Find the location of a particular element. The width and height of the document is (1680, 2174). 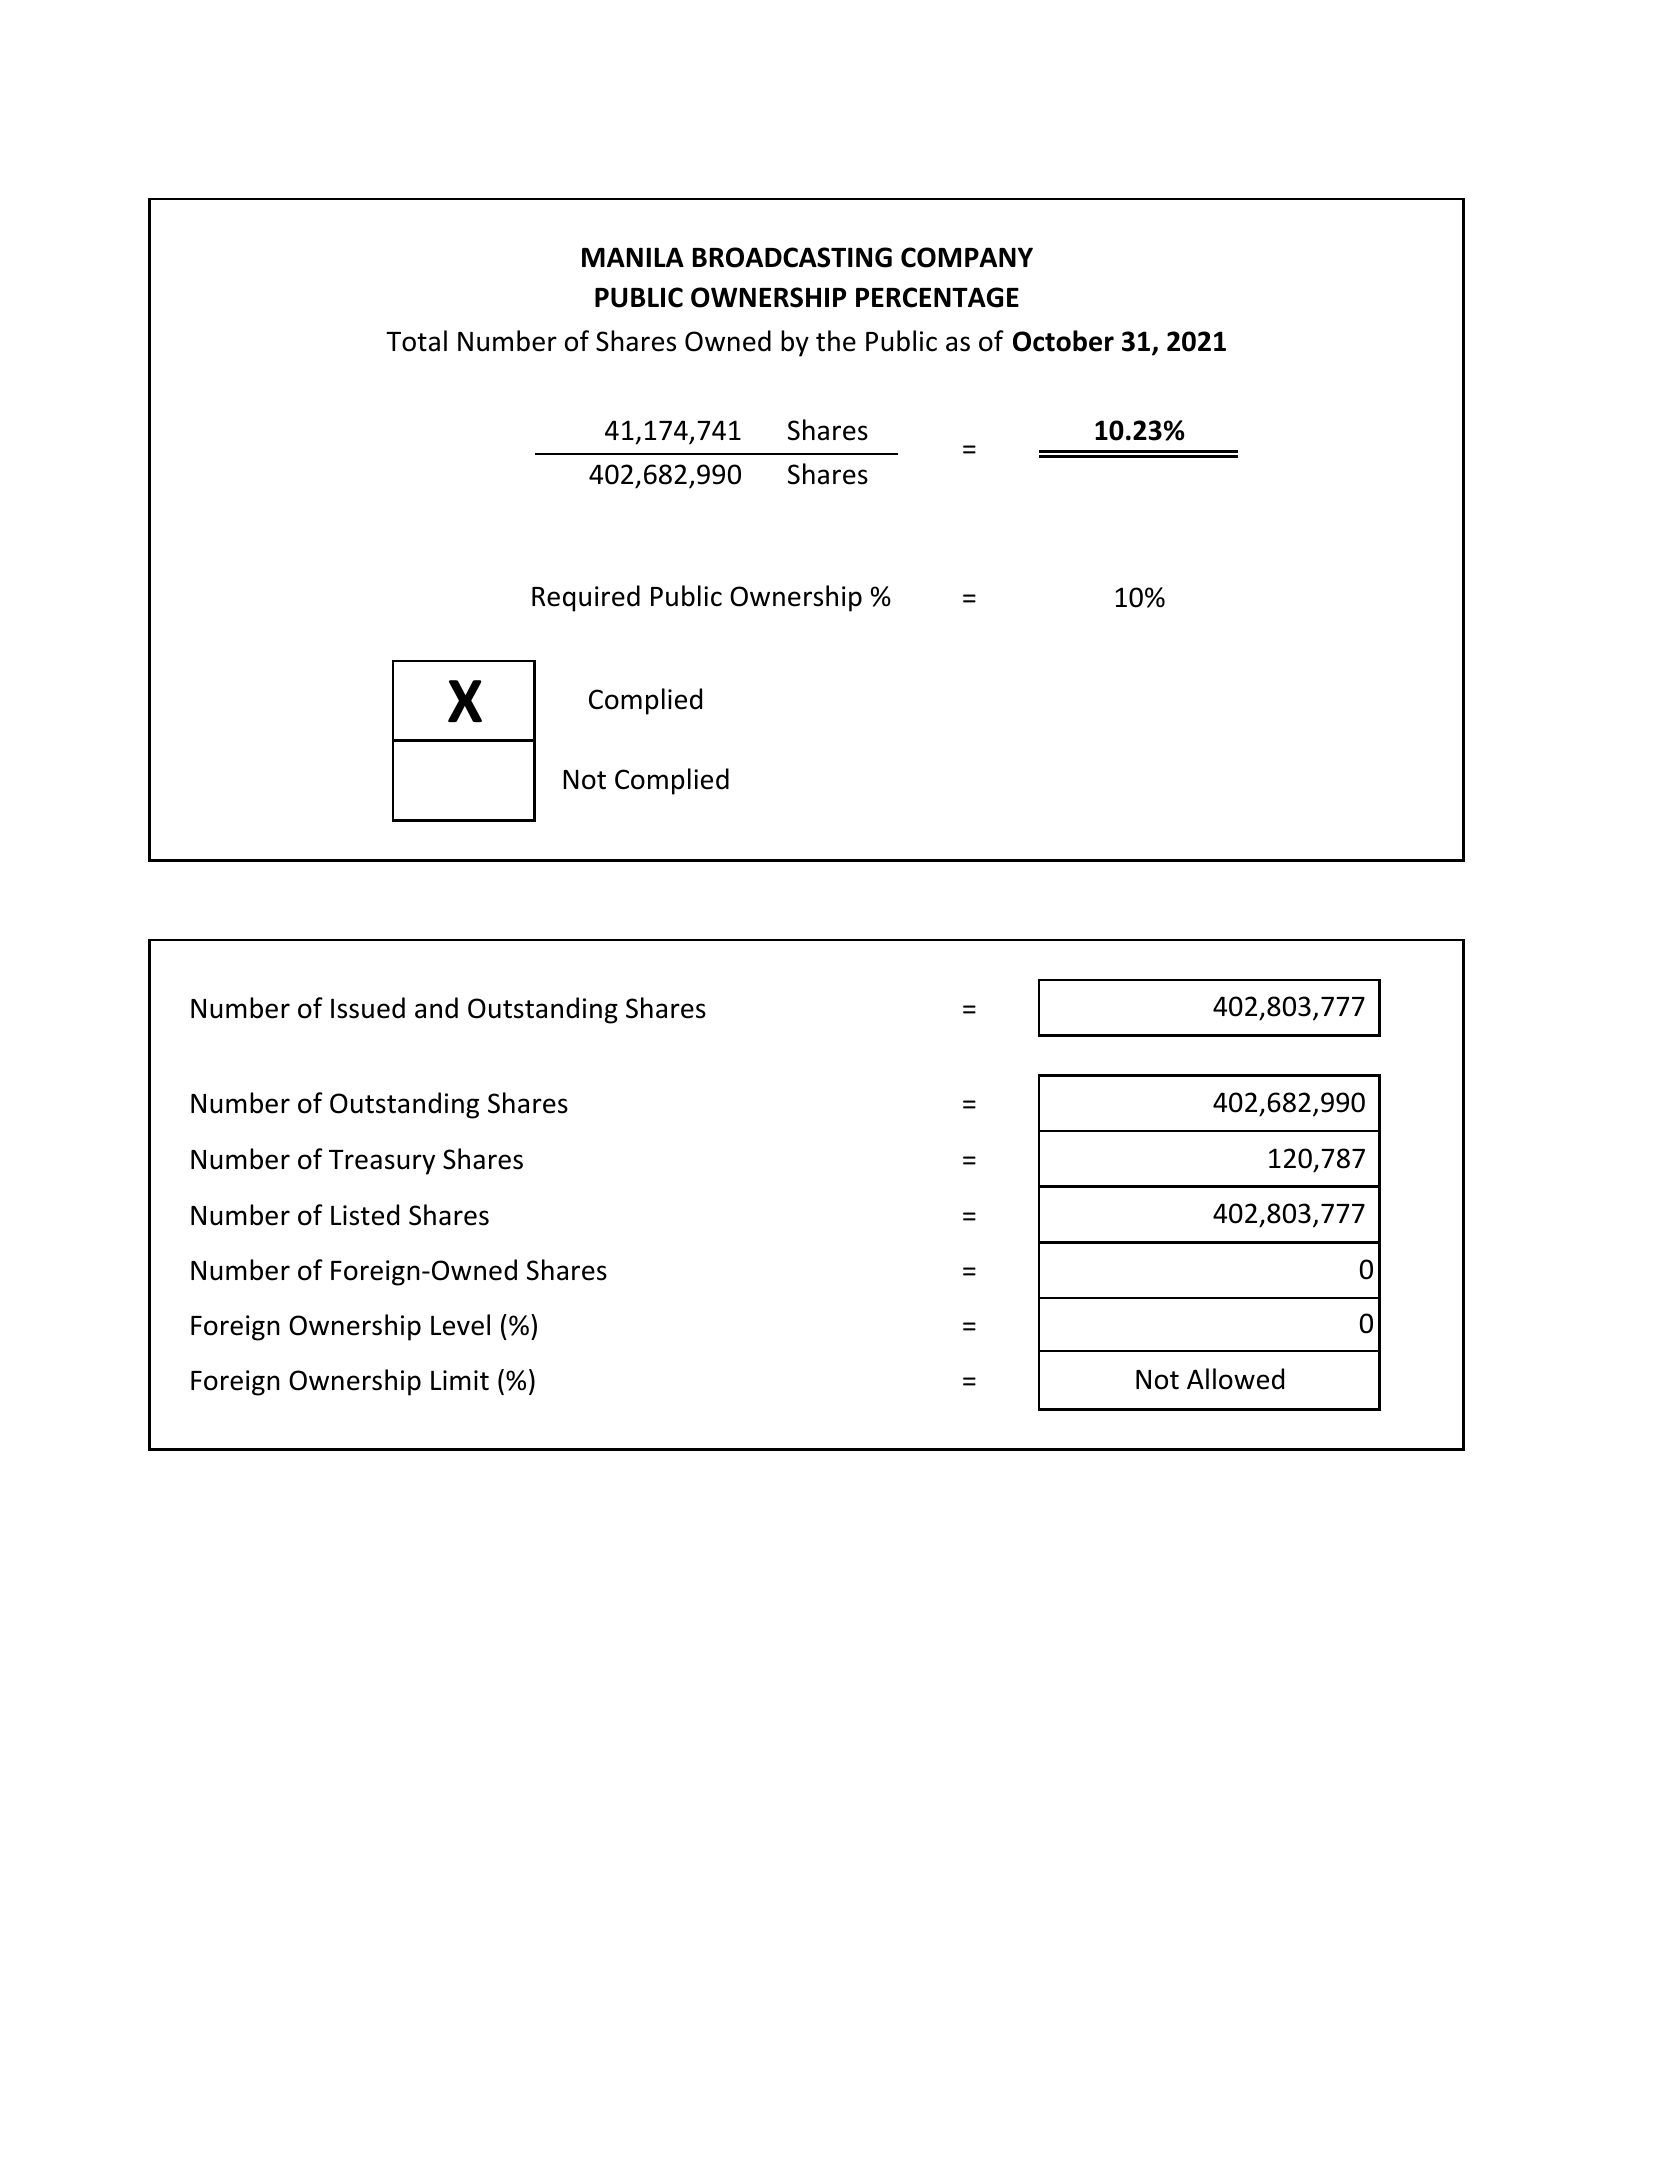

Treasury is located at coordinates (382, 1162).
